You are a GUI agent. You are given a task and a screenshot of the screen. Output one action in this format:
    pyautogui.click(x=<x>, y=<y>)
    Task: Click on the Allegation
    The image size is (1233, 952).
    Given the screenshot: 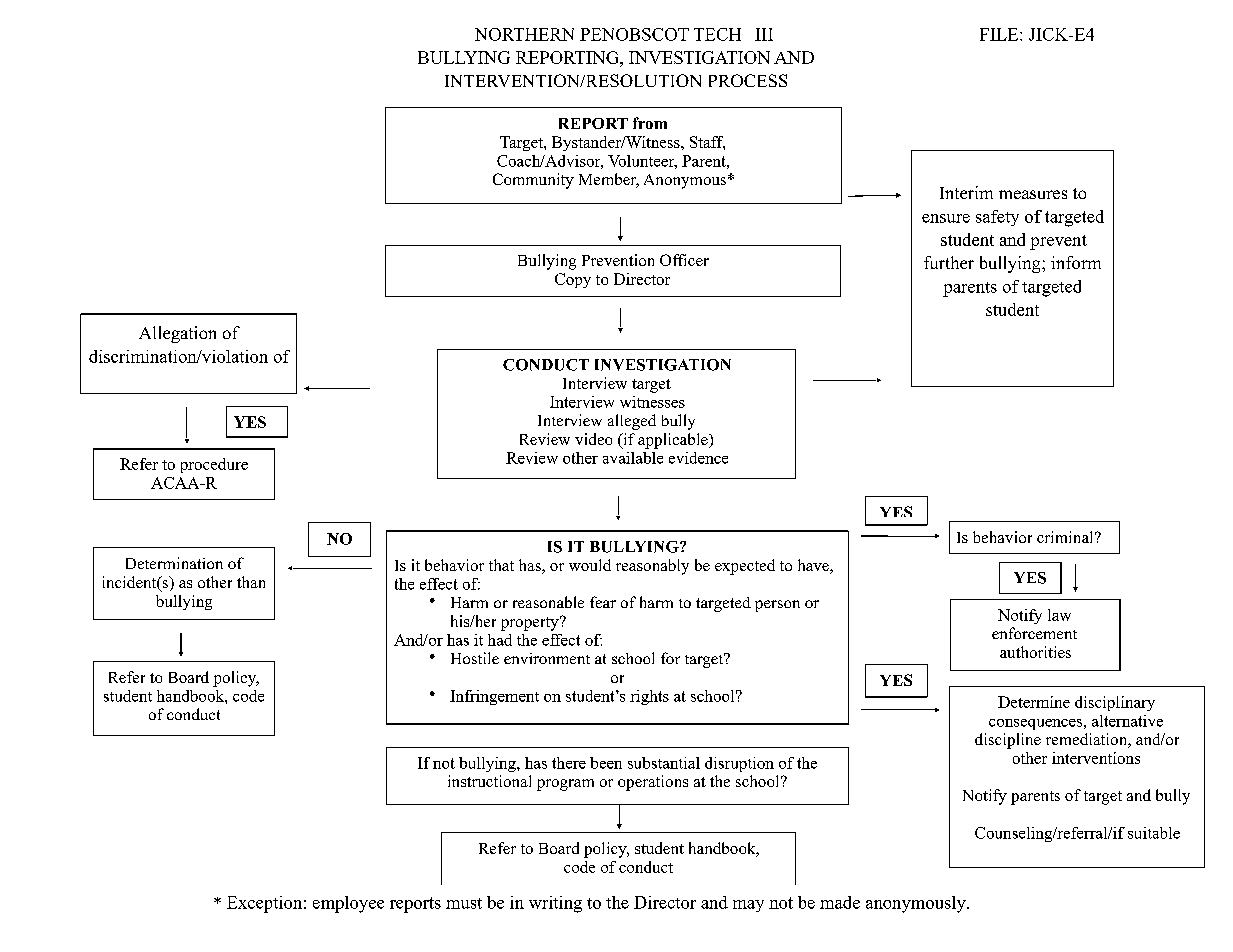 What is the action you would take?
    pyautogui.click(x=177, y=334)
